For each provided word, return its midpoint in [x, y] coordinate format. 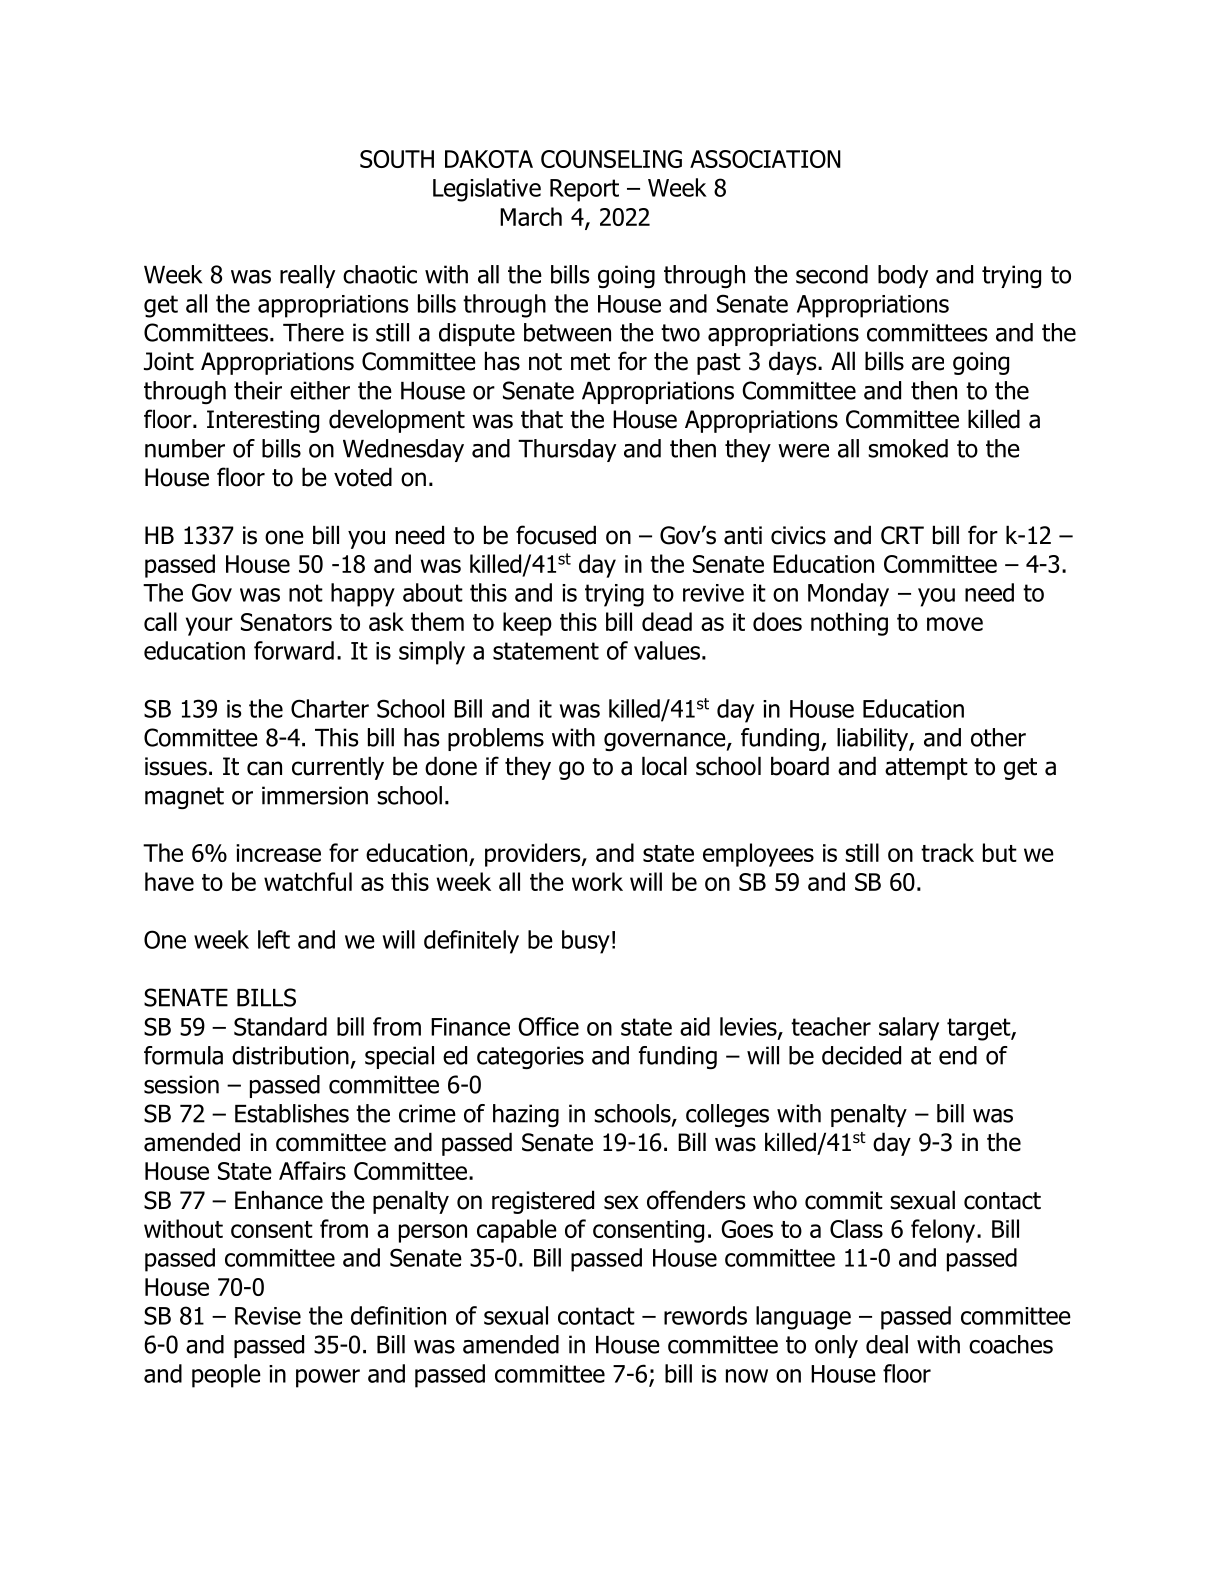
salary [909, 1029]
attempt [926, 769]
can [264, 768]
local [664, 766]
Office [548, 1026]
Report [584, 190]
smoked [908, 448]
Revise [268, 1316]
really [307, 276]
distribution [290, 1055]
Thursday [567, 450]
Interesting [263, 421]
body [903, 276]
